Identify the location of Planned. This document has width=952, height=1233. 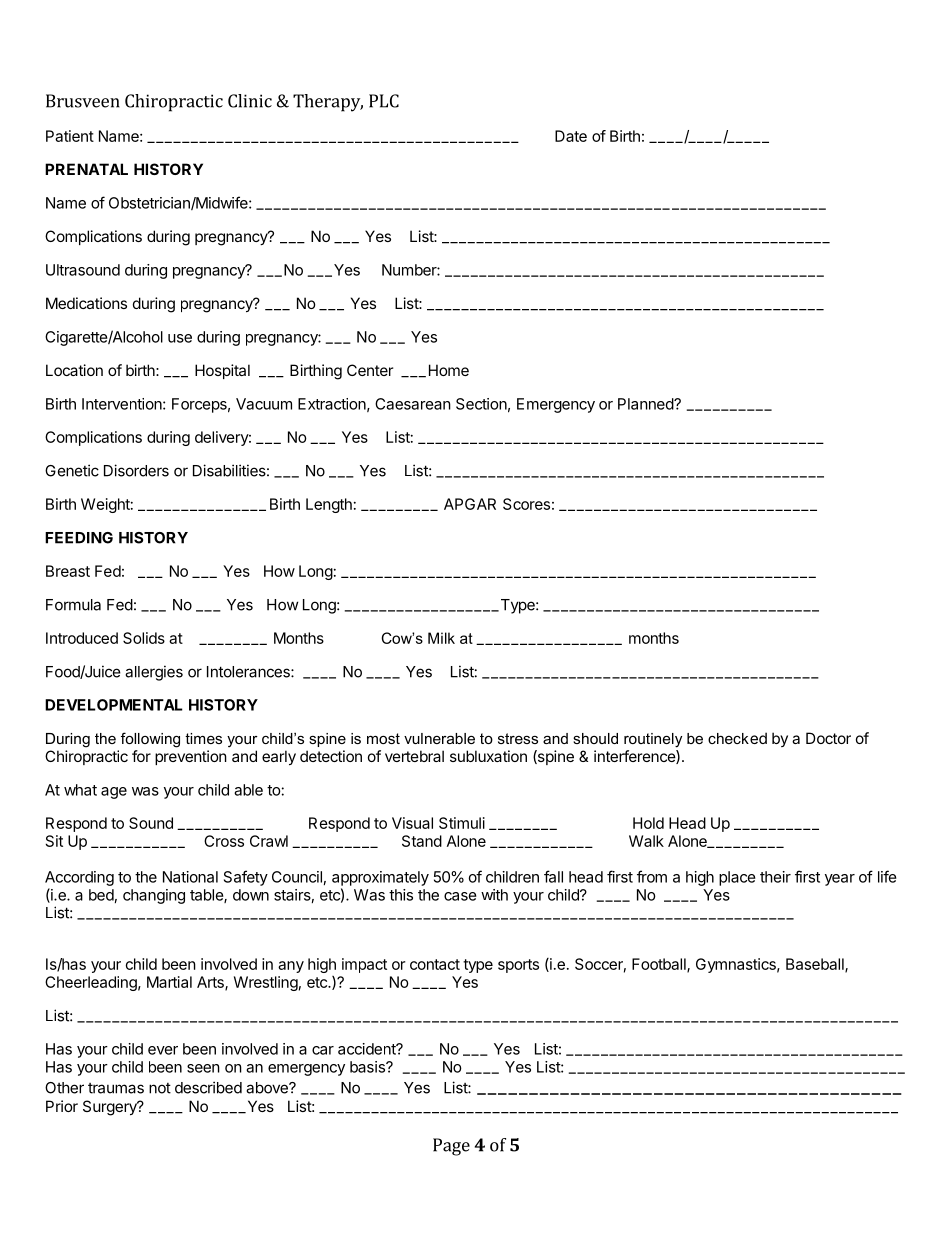
(646, 404).
